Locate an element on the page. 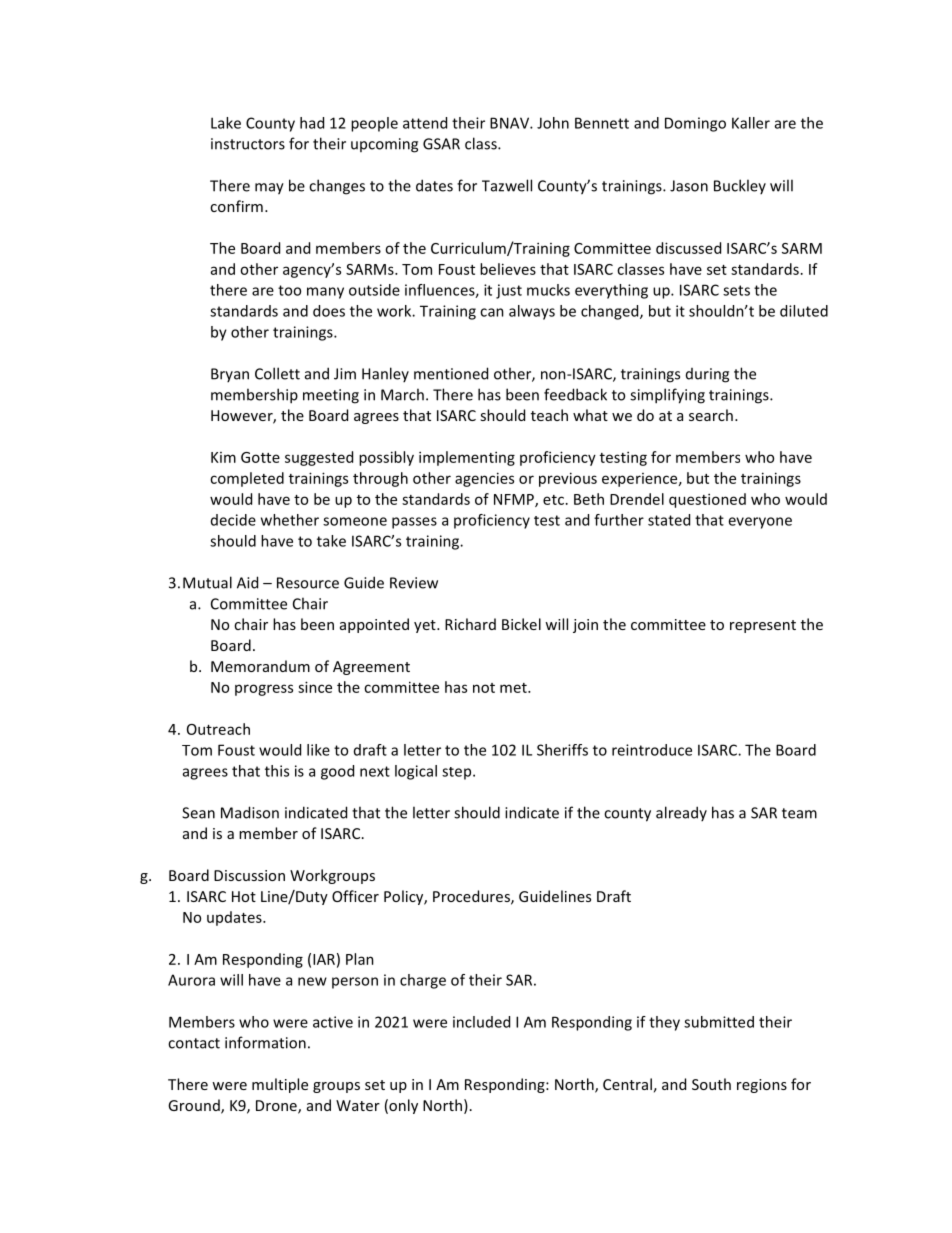 The width and height of the page is (952, 1233). John is located at coordinates (553, 123).
